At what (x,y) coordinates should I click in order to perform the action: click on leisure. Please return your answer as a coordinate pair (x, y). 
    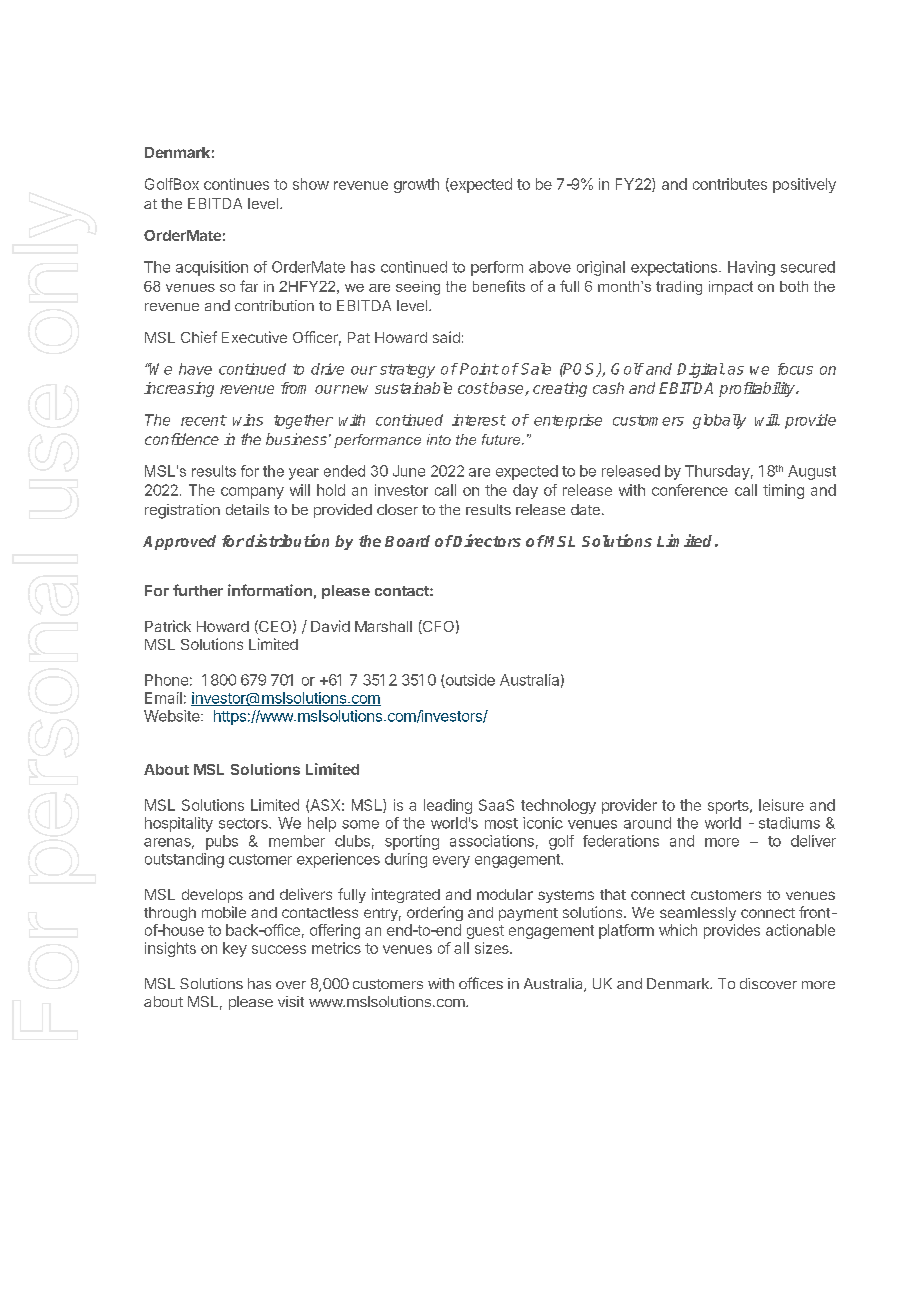
    Looking at the image, I should click on (781, 805).
